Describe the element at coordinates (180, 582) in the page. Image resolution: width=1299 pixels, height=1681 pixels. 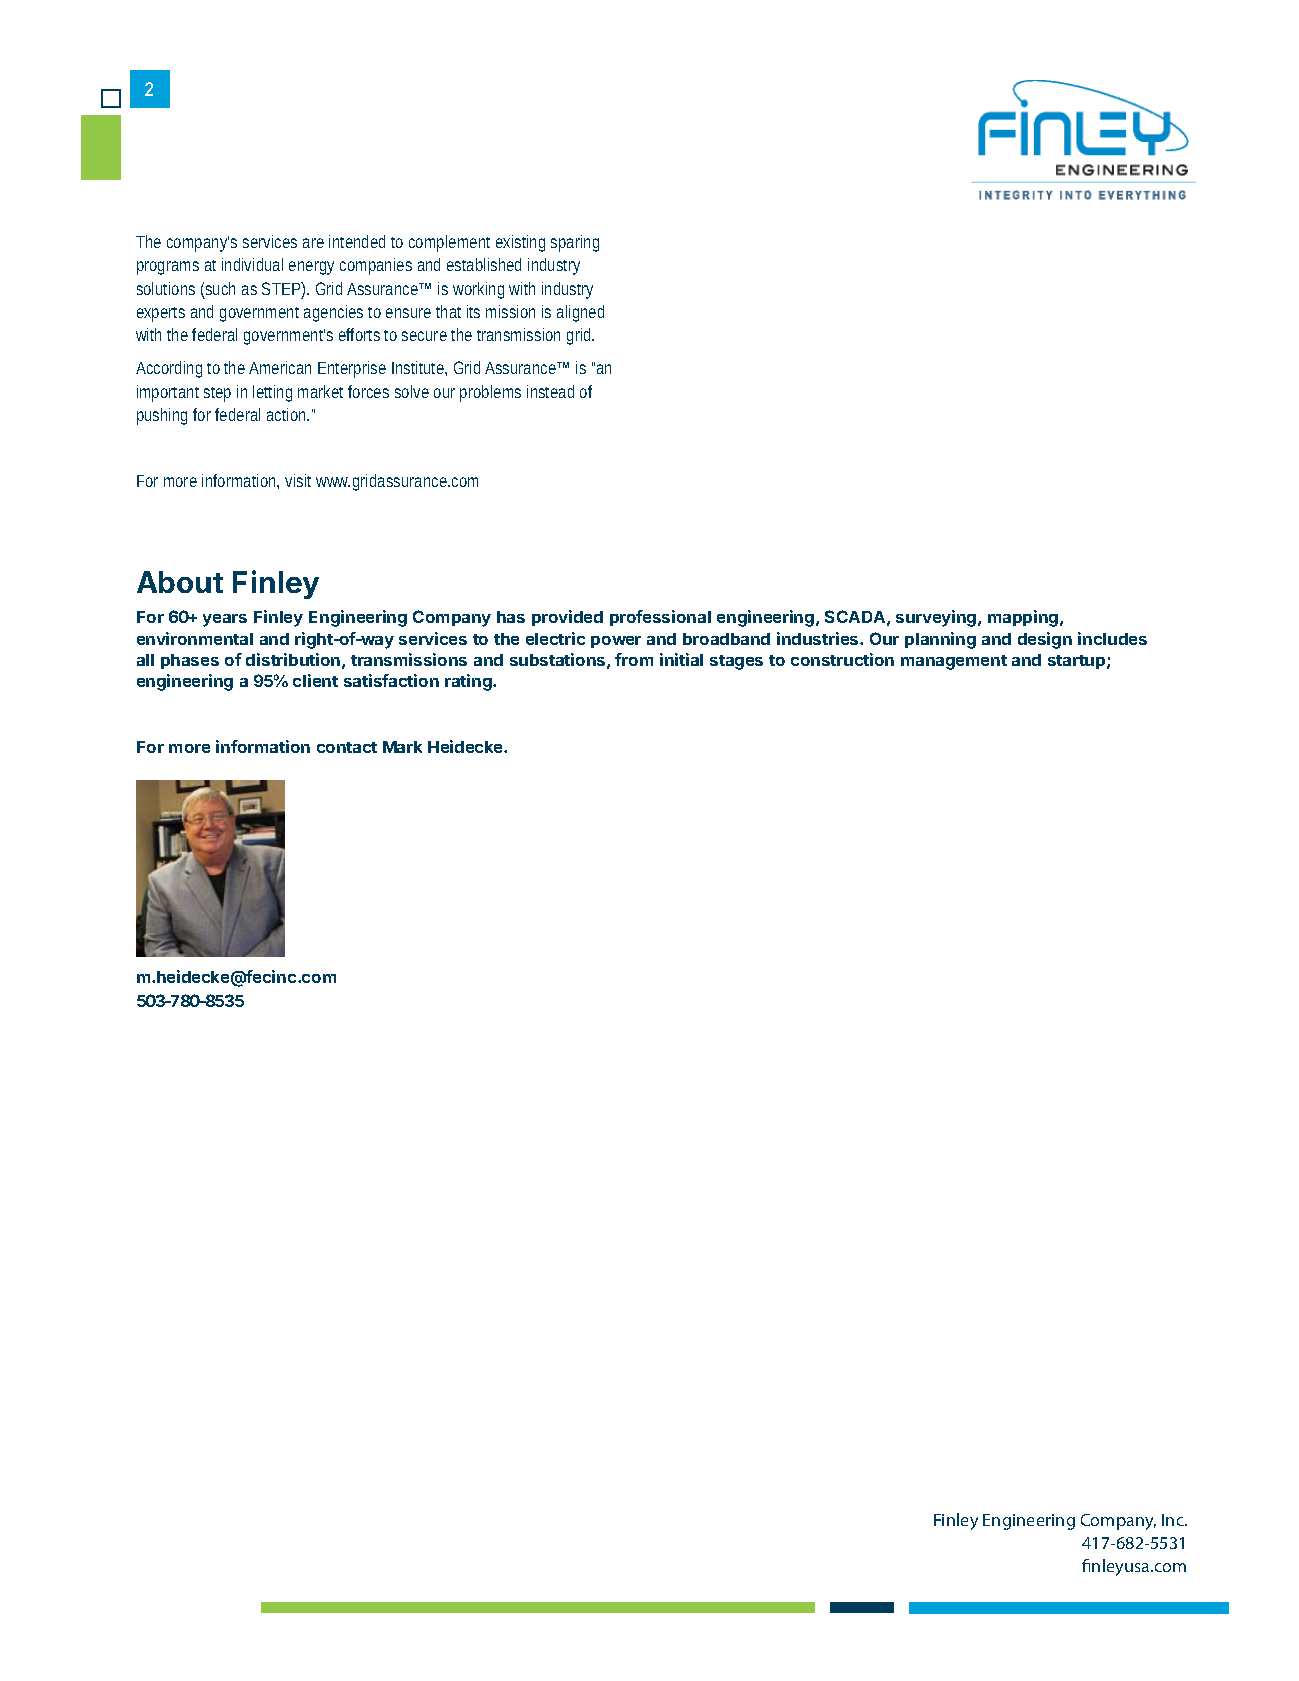
I see `About` at that location.
